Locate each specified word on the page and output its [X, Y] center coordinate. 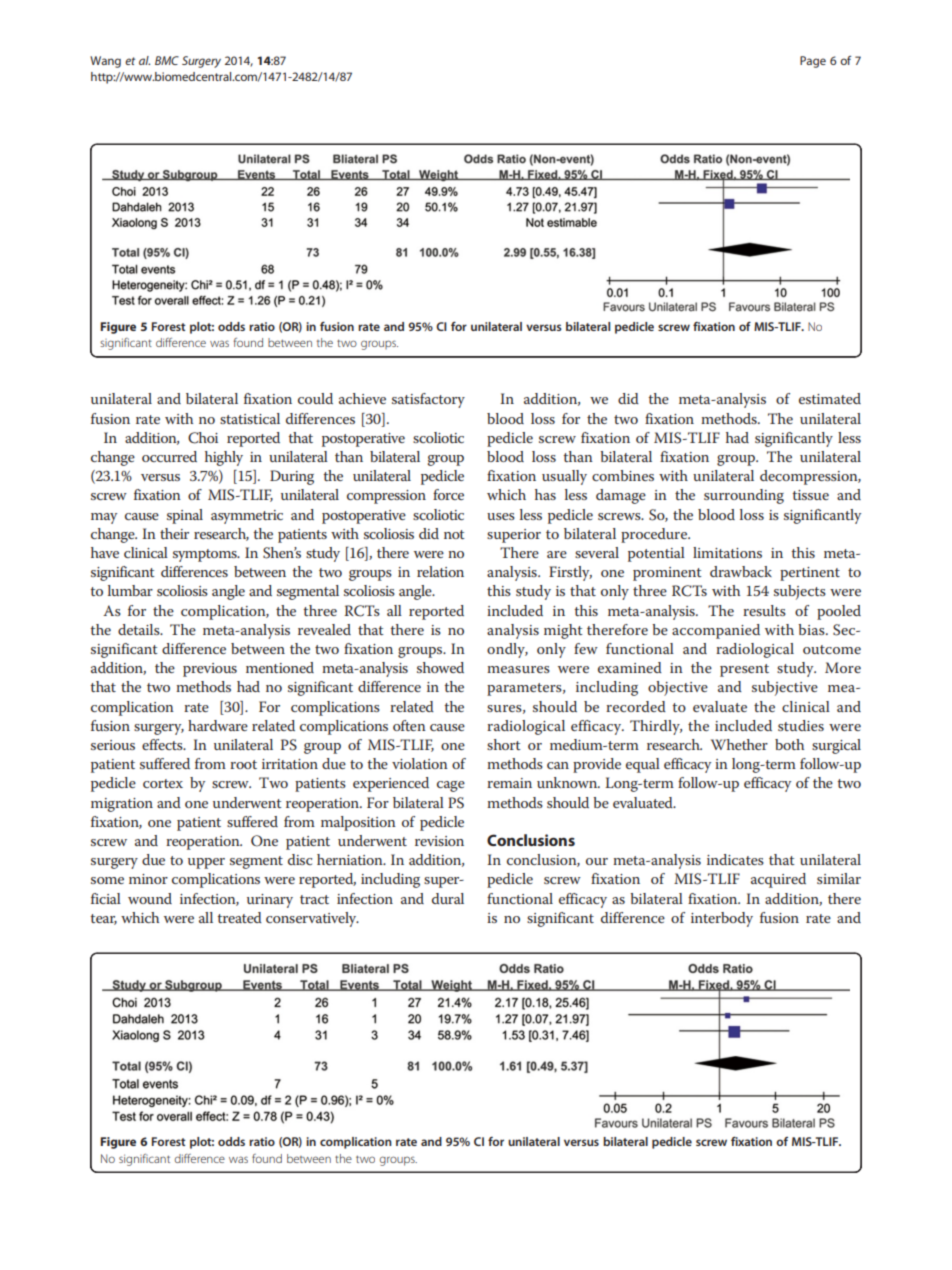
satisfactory [428, 400]
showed [440, 667]
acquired [778, 880]
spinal [185, 516]
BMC [167, 60]
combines [623, 475]
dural [448, 898]
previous [210, 670]
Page [813, 62]
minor [148, 879]
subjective [785, 688]
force [448, 494]
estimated [830, 398]
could [315, 398]
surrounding [744, 496]
